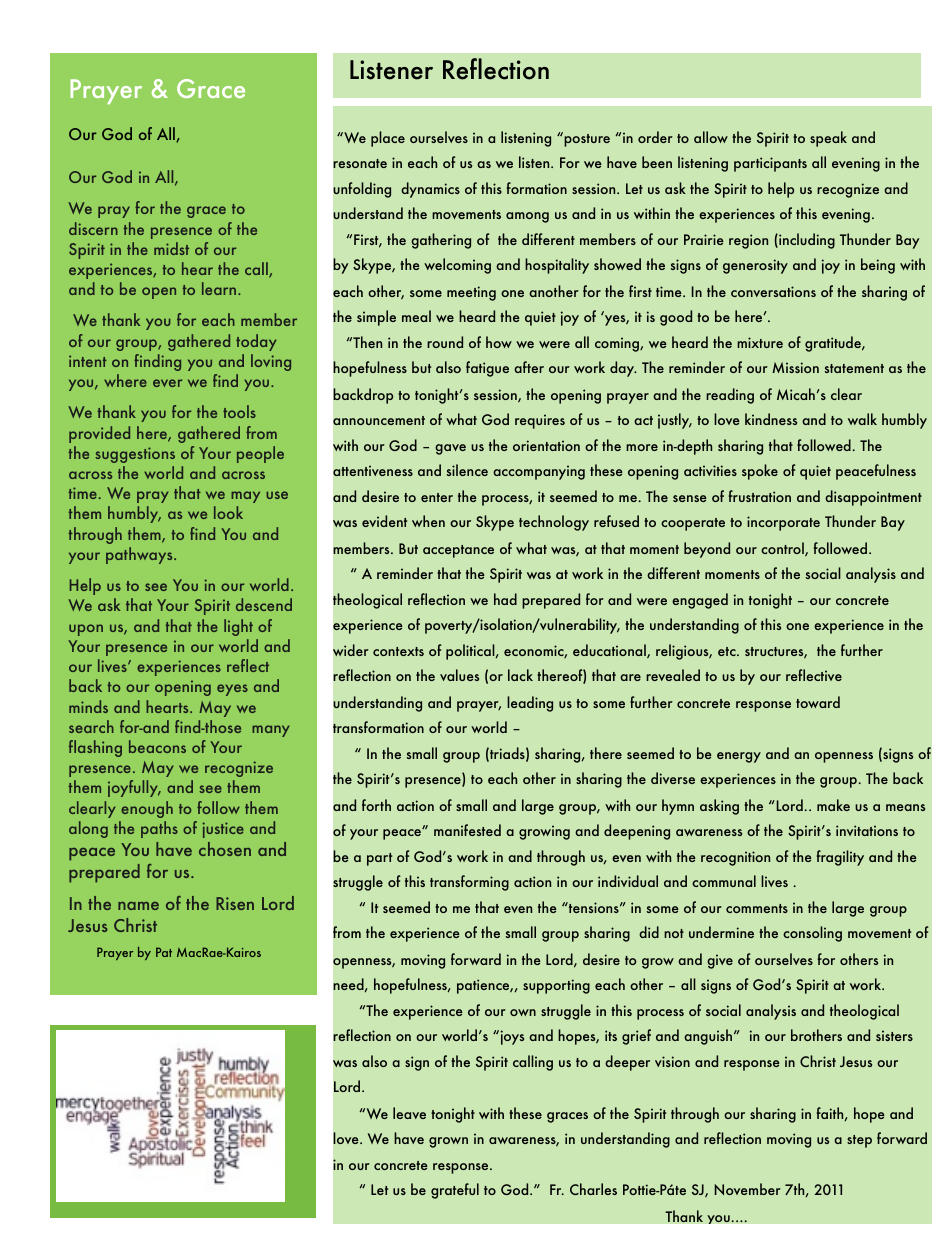 This image has width=952, height=1233. I want to click on step, so click(859, 1141).
